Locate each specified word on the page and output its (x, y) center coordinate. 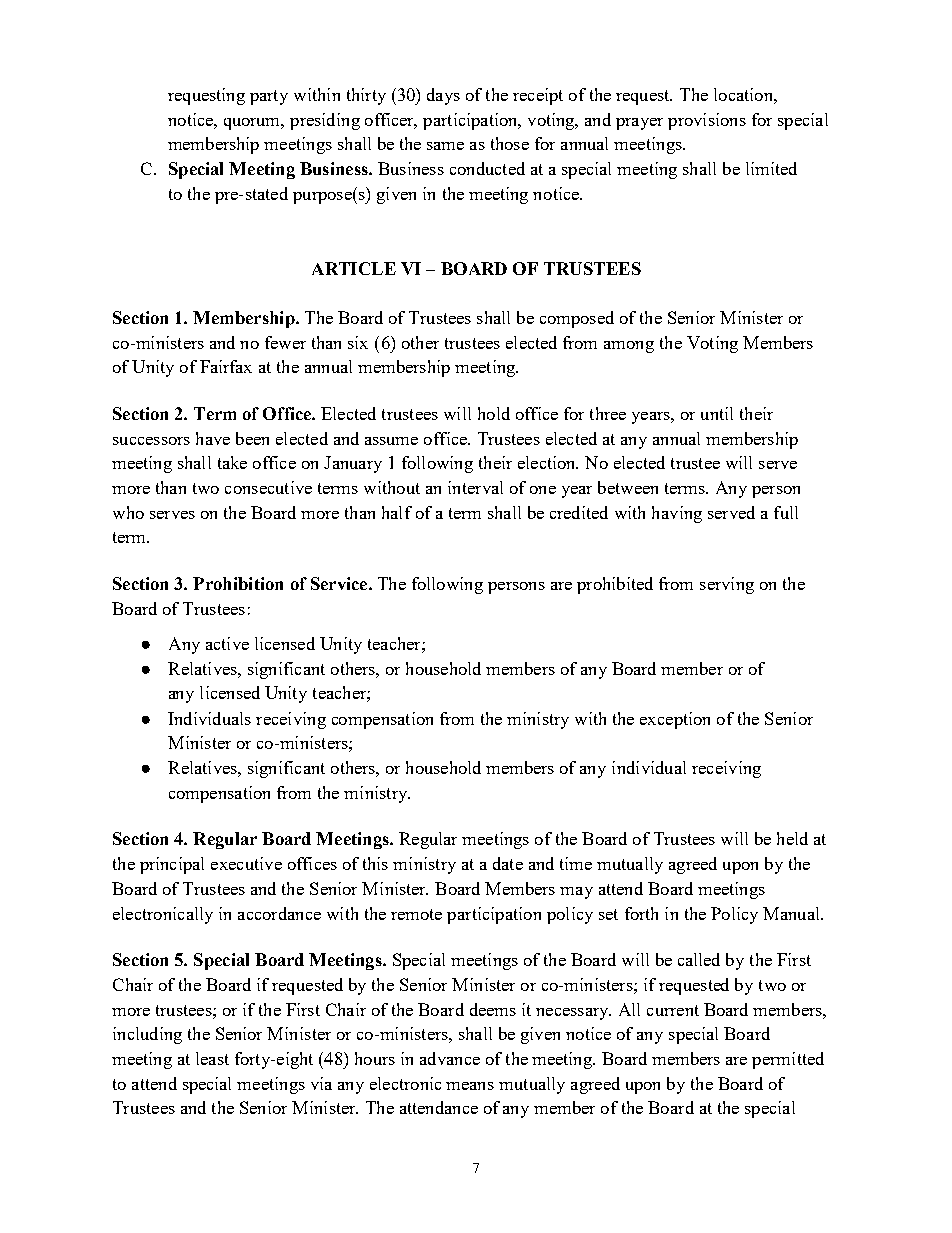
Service (340, 583)
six (358, 342)
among (629, 347)
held (792, 838)
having (677, 514)
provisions (707, 121)
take (232, 462)
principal (172, 865)
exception (675, 720)
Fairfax (226, 366)
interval (475, 487)
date (508, 863)
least (212, 1058)
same (445, 146)
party (269, 97)
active (227, 643)
